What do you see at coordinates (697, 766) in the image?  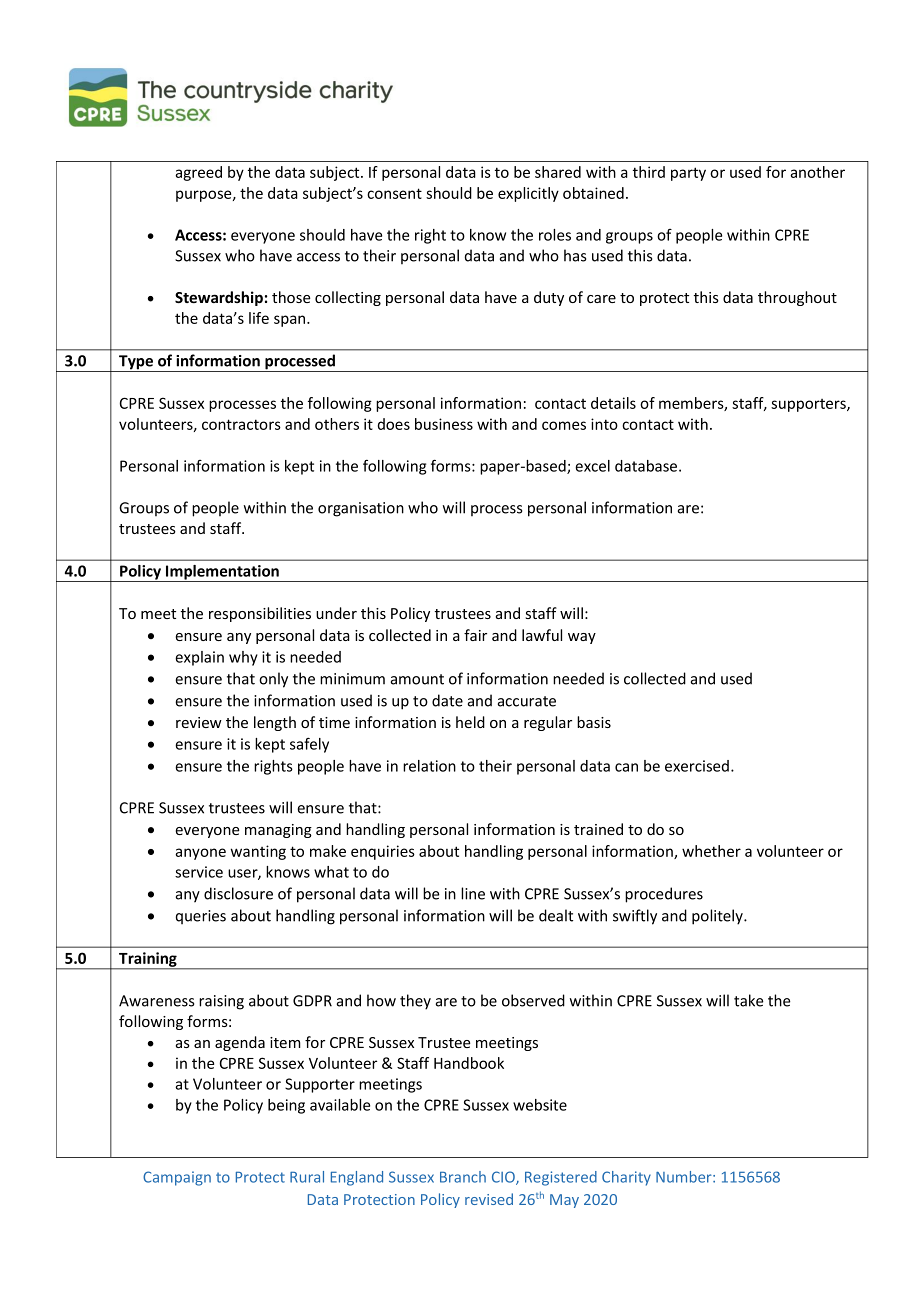 I see `exercised` at bounding box center [697, 766].
